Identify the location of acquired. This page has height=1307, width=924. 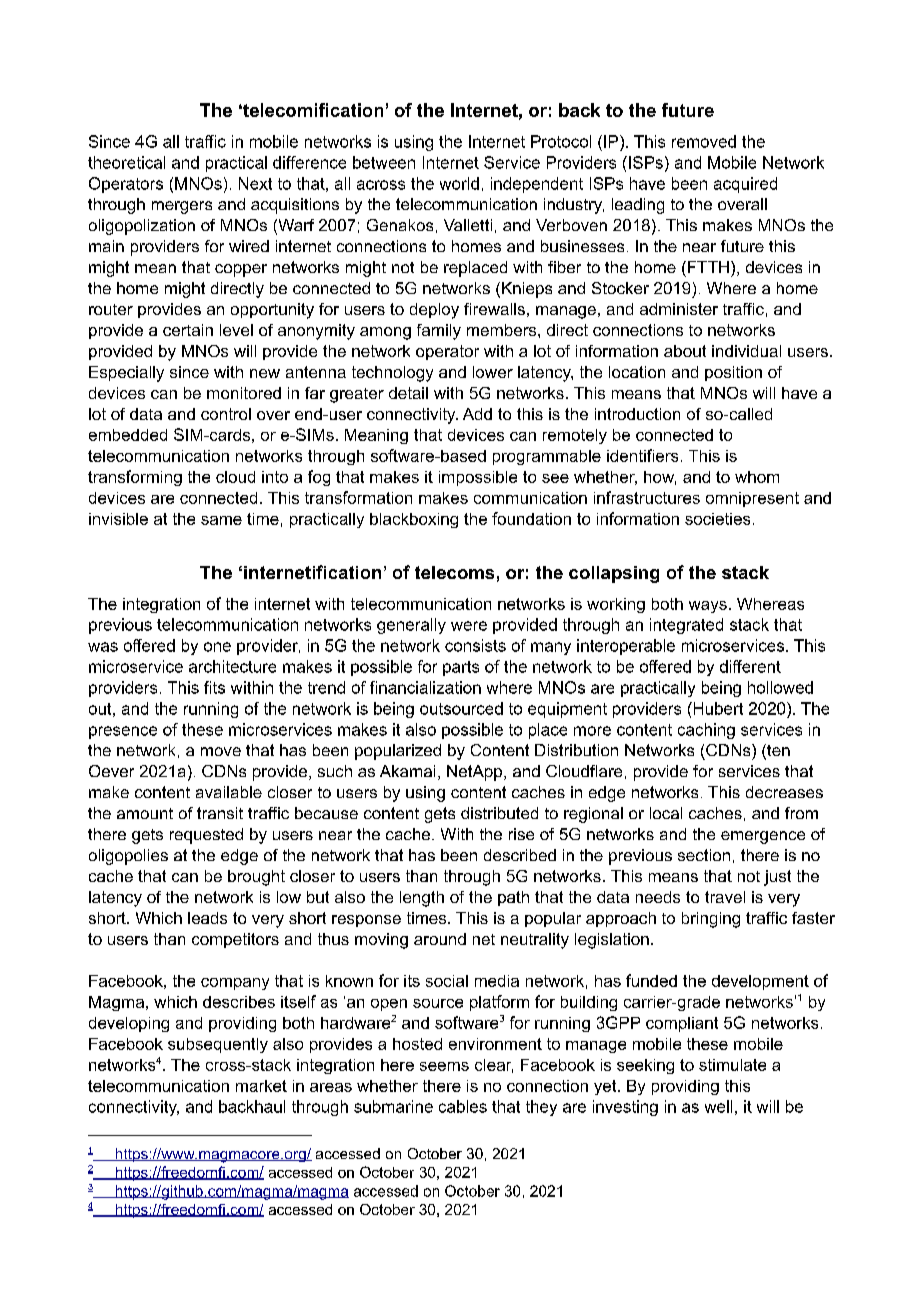
(745, 185).
